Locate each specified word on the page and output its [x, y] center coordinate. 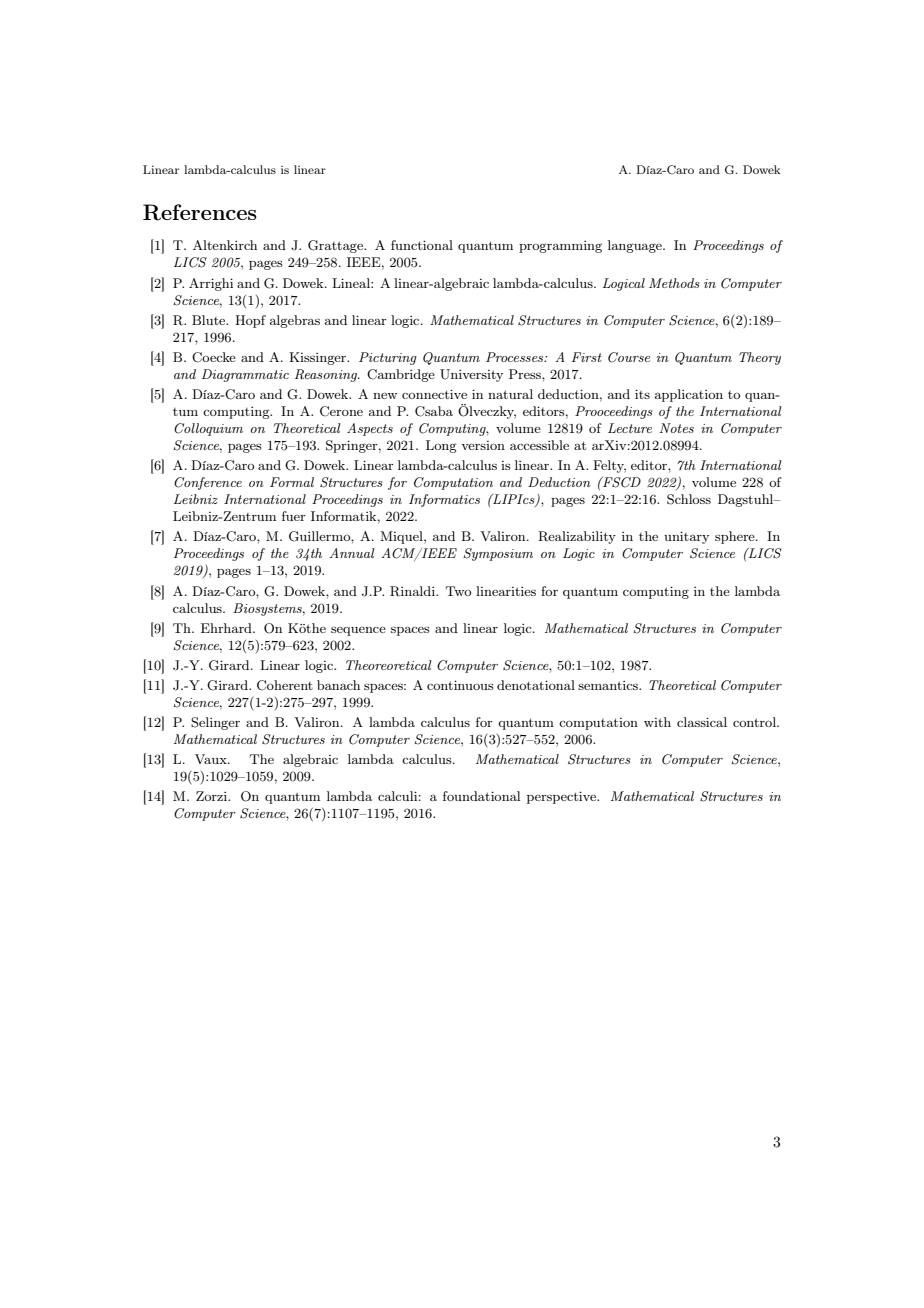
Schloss [689, 499]
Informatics [444, 500]
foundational [481, 796]
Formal [292, 482]
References [200, 212]
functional [422, 245]
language [636, 246]
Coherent [285, 685]
